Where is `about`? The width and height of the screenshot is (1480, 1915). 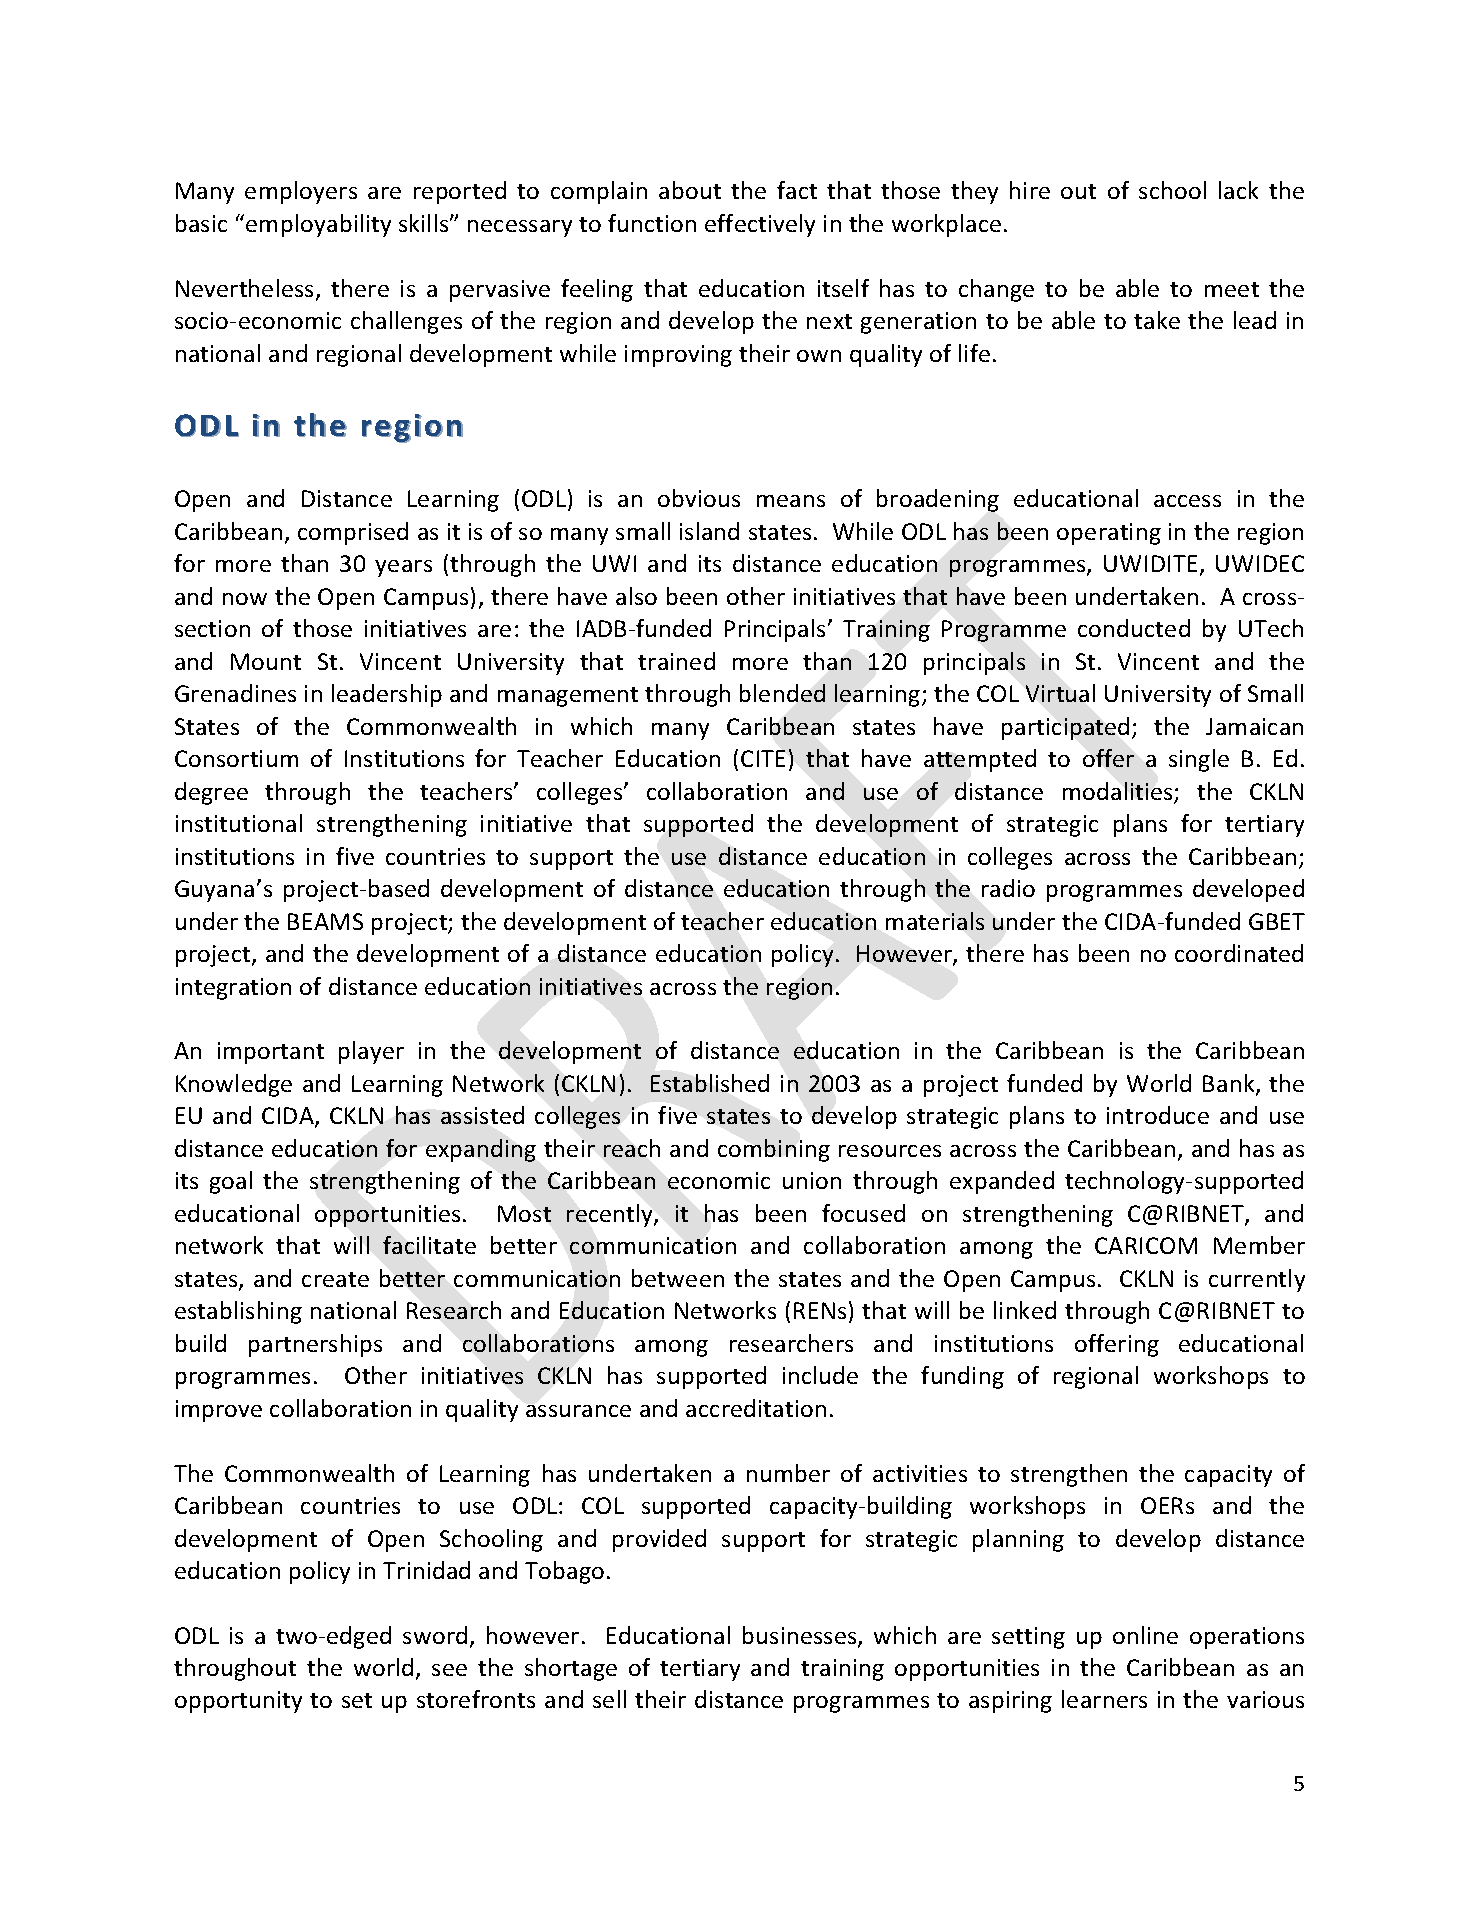 about is located at coordinates (690, 190).
